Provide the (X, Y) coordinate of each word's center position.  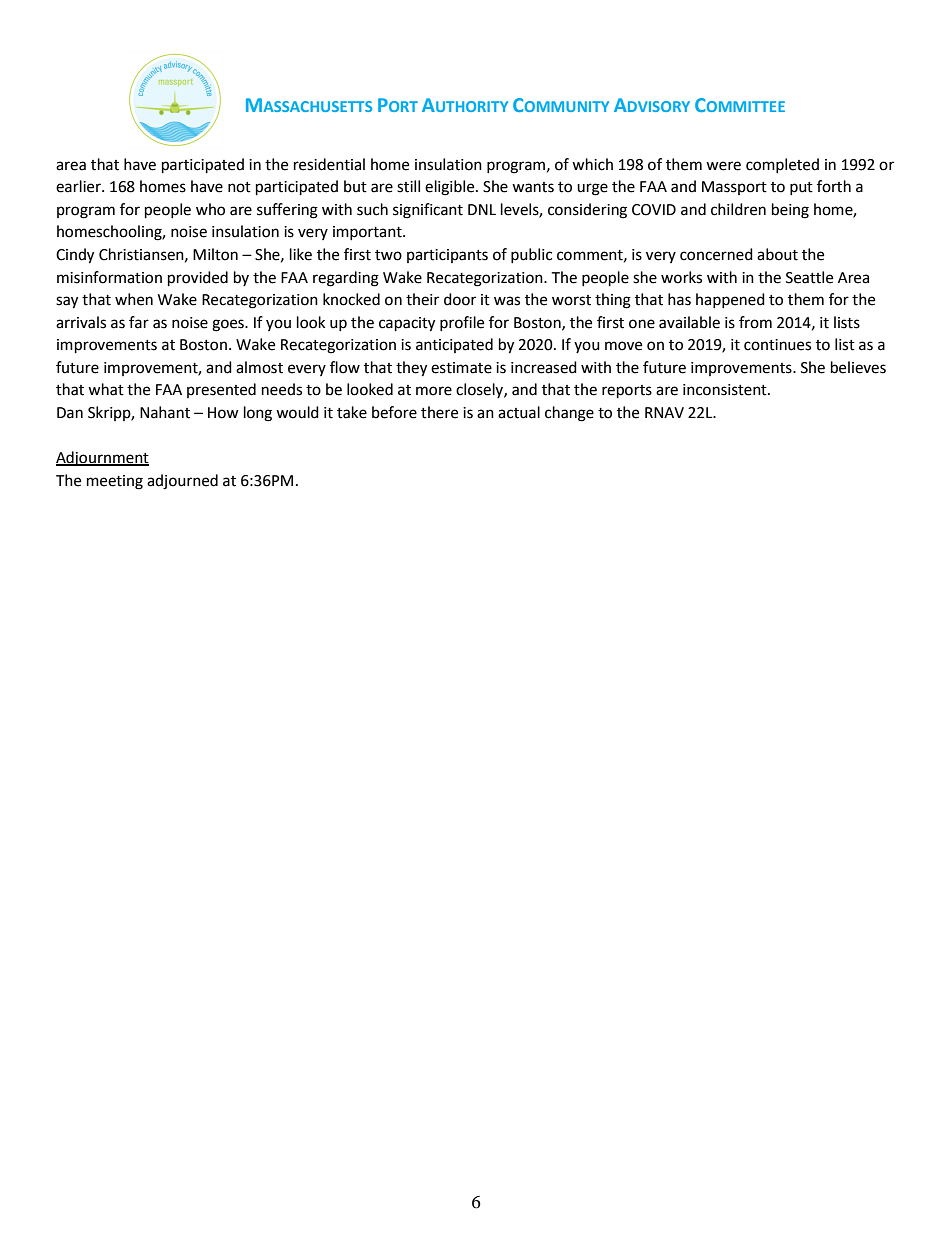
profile (462, 323)
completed (782, 165)
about (777, 254)
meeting (115, 482)
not (239, 187)
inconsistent (726, 390)
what (106, 389)
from (755, 322)
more (434, 391)
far (139, 322)
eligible (451, 188)
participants (447, 256)
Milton (215, 254)
